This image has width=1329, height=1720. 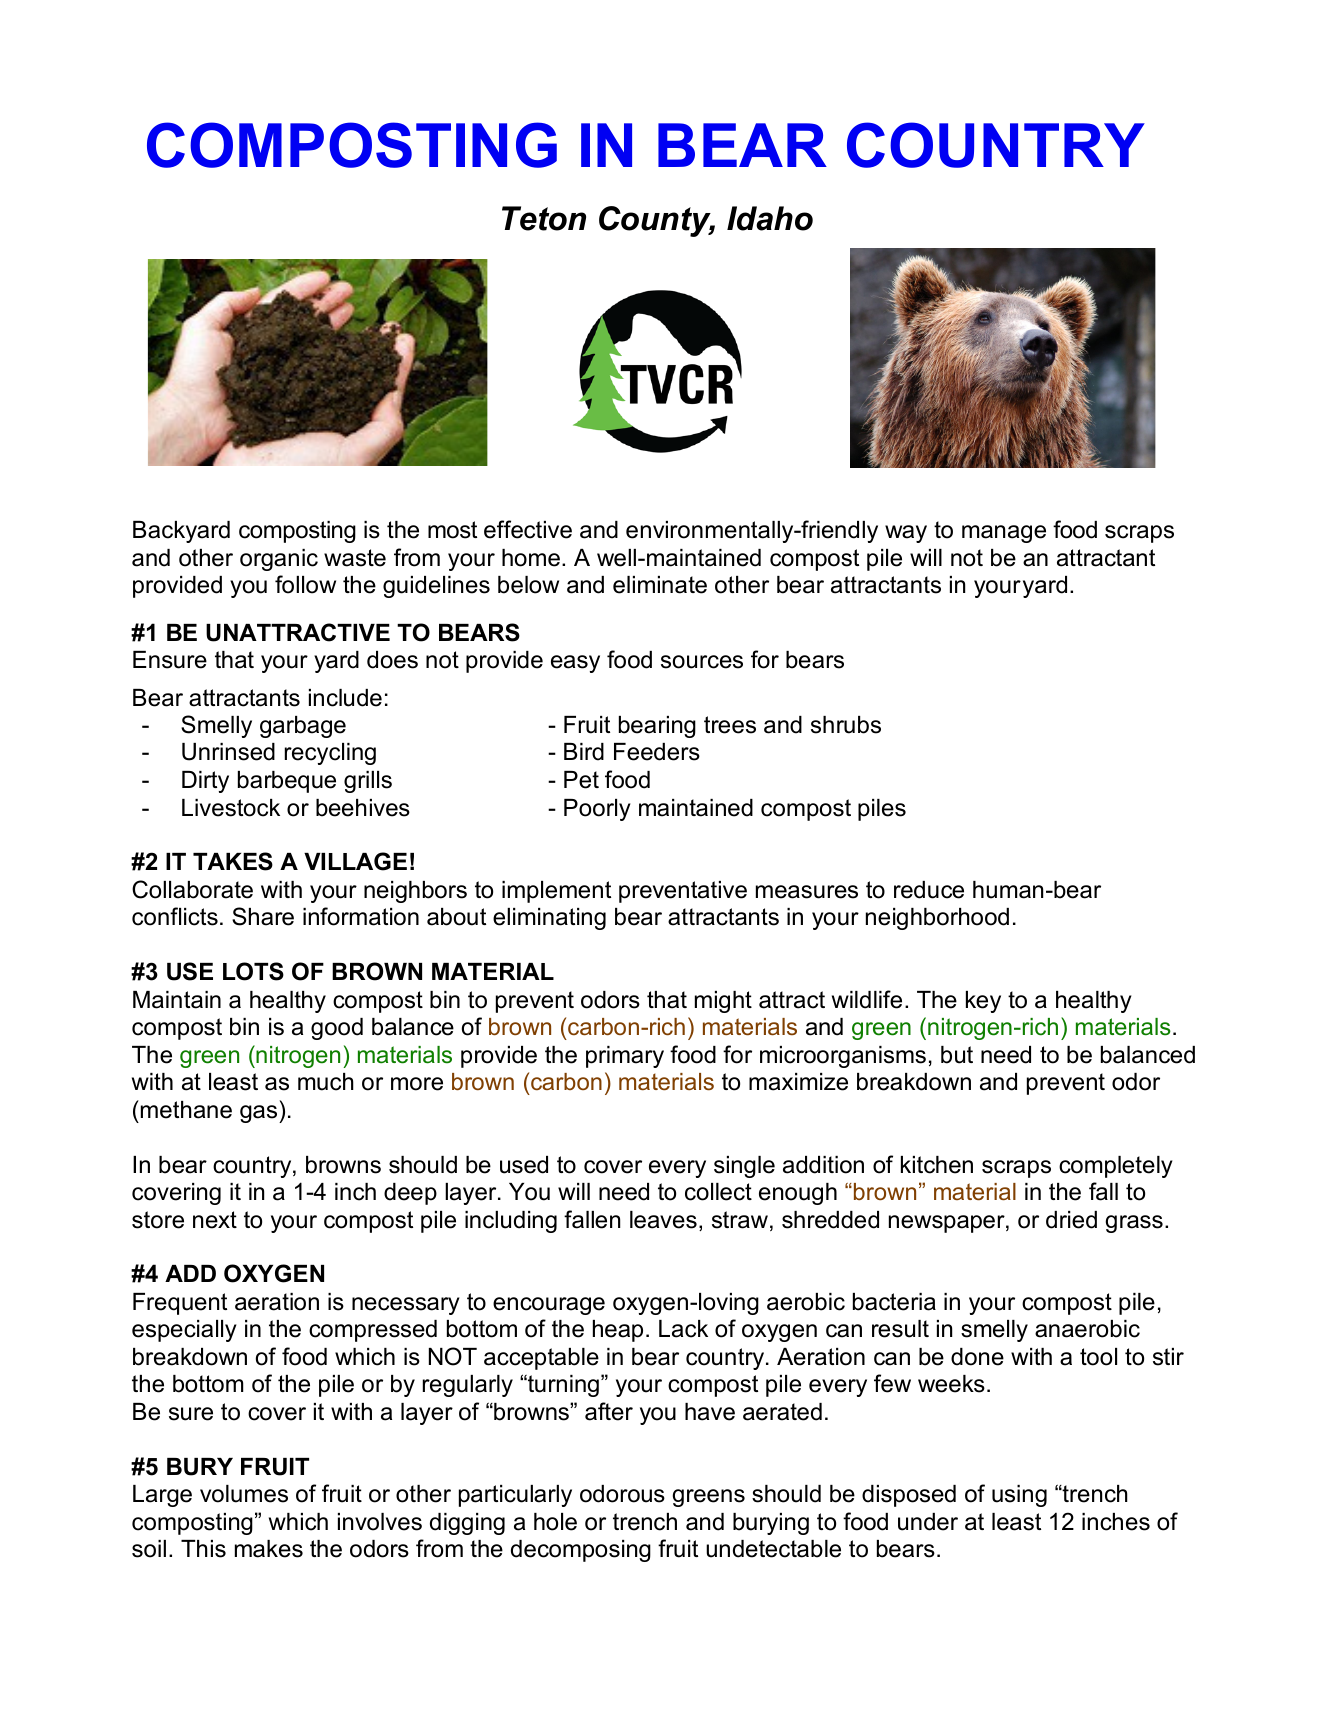 What do you see at coordinates (663, 1220) in the image?
I see `leaves` at bounding box center [663, 1220].
